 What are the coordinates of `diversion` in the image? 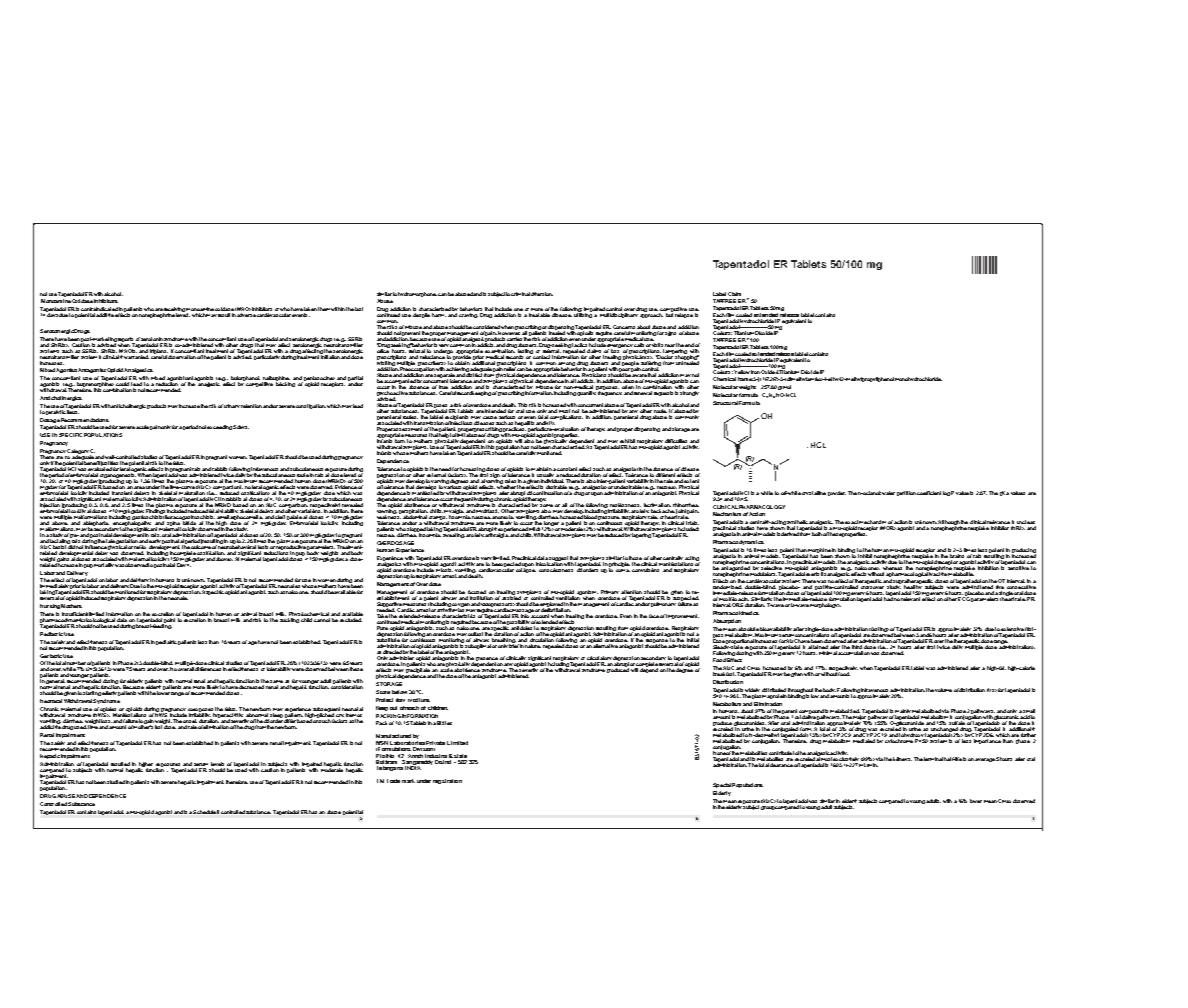 It's located at (542, 294).
